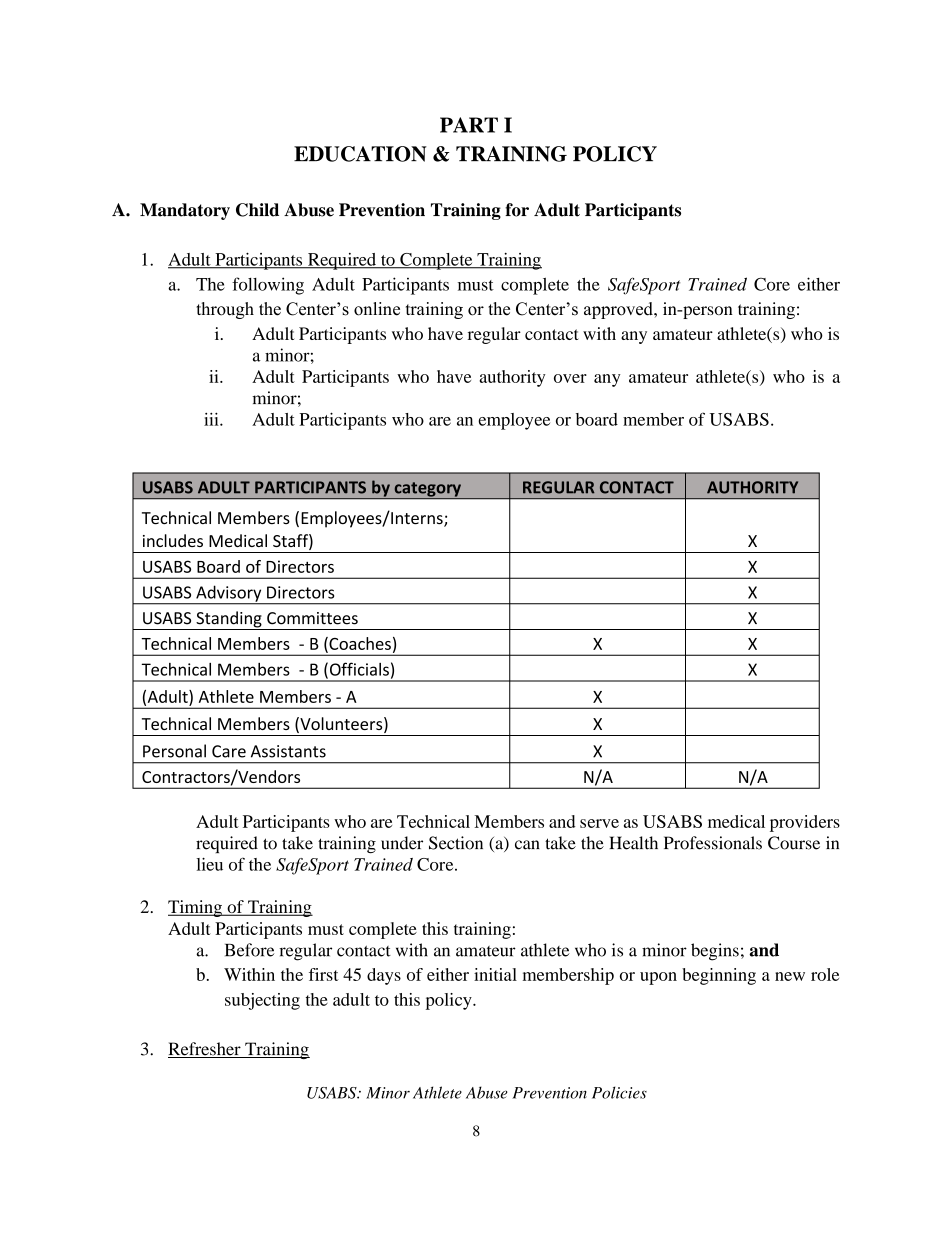 The image size is (952, 1233). Describe the element at coordinates (527, 845) in the screenshot. I see `can` at that location.
